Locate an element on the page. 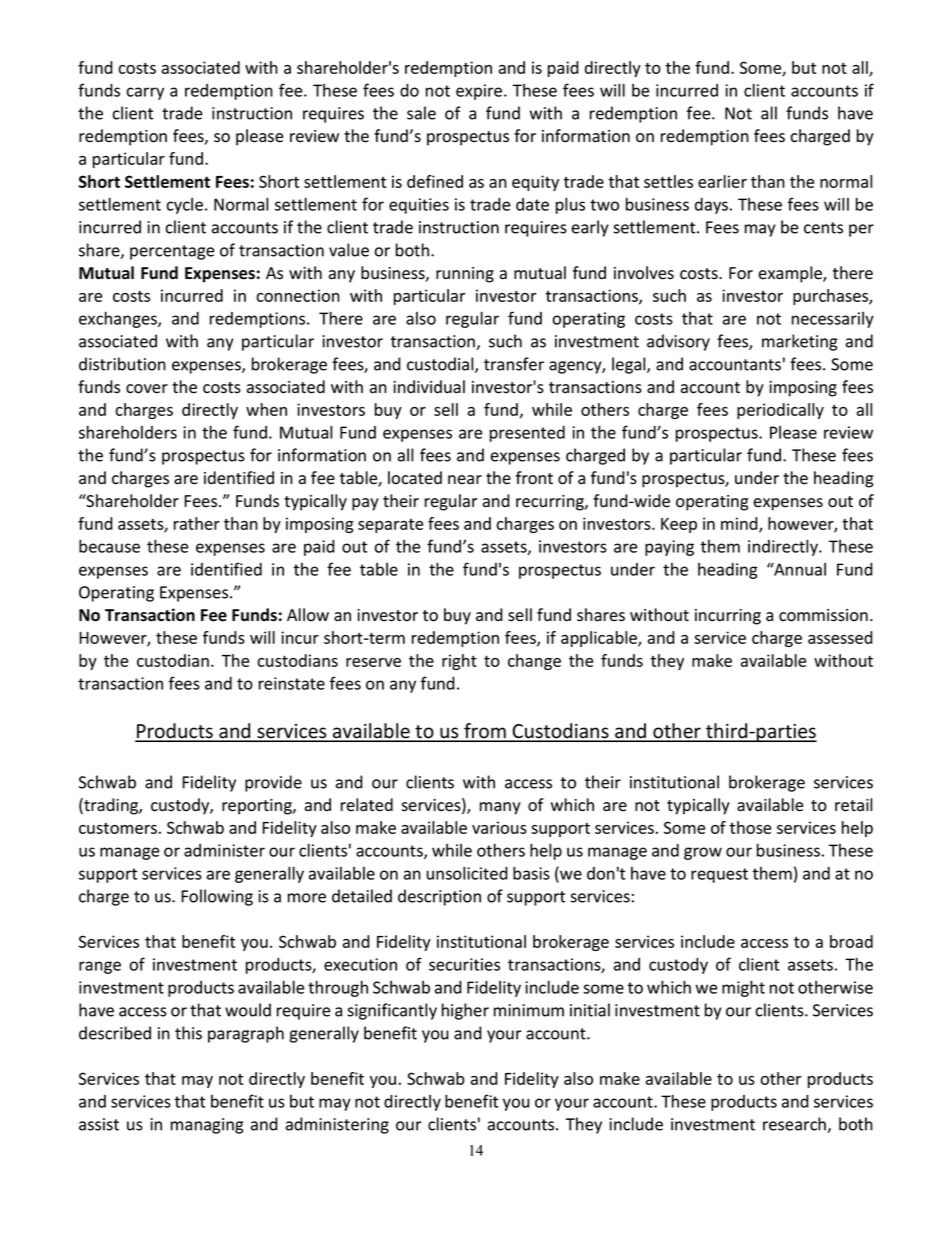 This document has height=1233, width=952. provide is located at coordinates (273, 783).
